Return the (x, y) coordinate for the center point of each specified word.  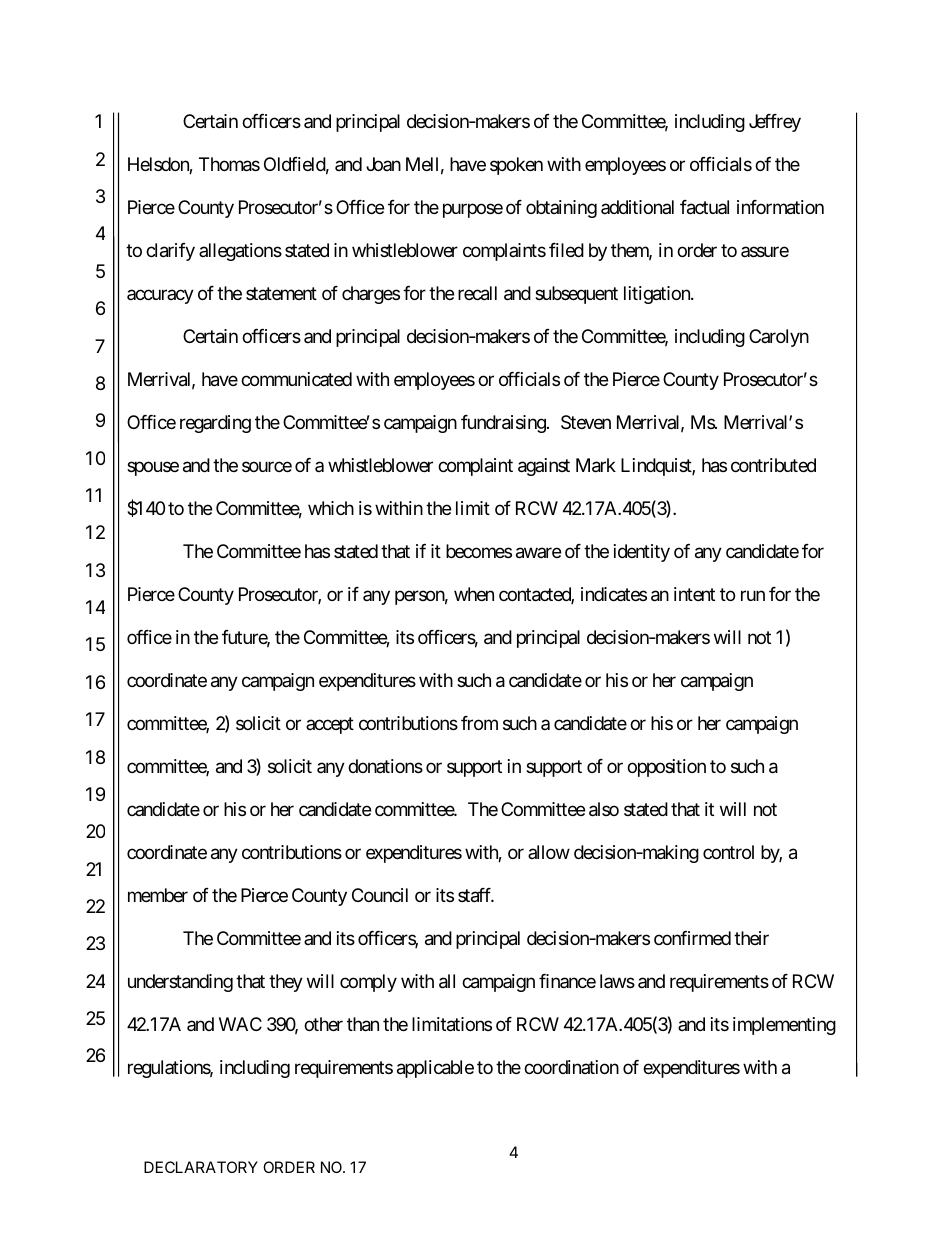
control (728, 852)
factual (704, 207)
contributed (773, 465)
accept (330, 725)
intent (694, 594)
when (474, 594)
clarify (170, 252)
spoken (516, 166)
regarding (215, 424)
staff (476, 895)
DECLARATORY (201, 1167)
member (158, 895)
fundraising (503, 424)
